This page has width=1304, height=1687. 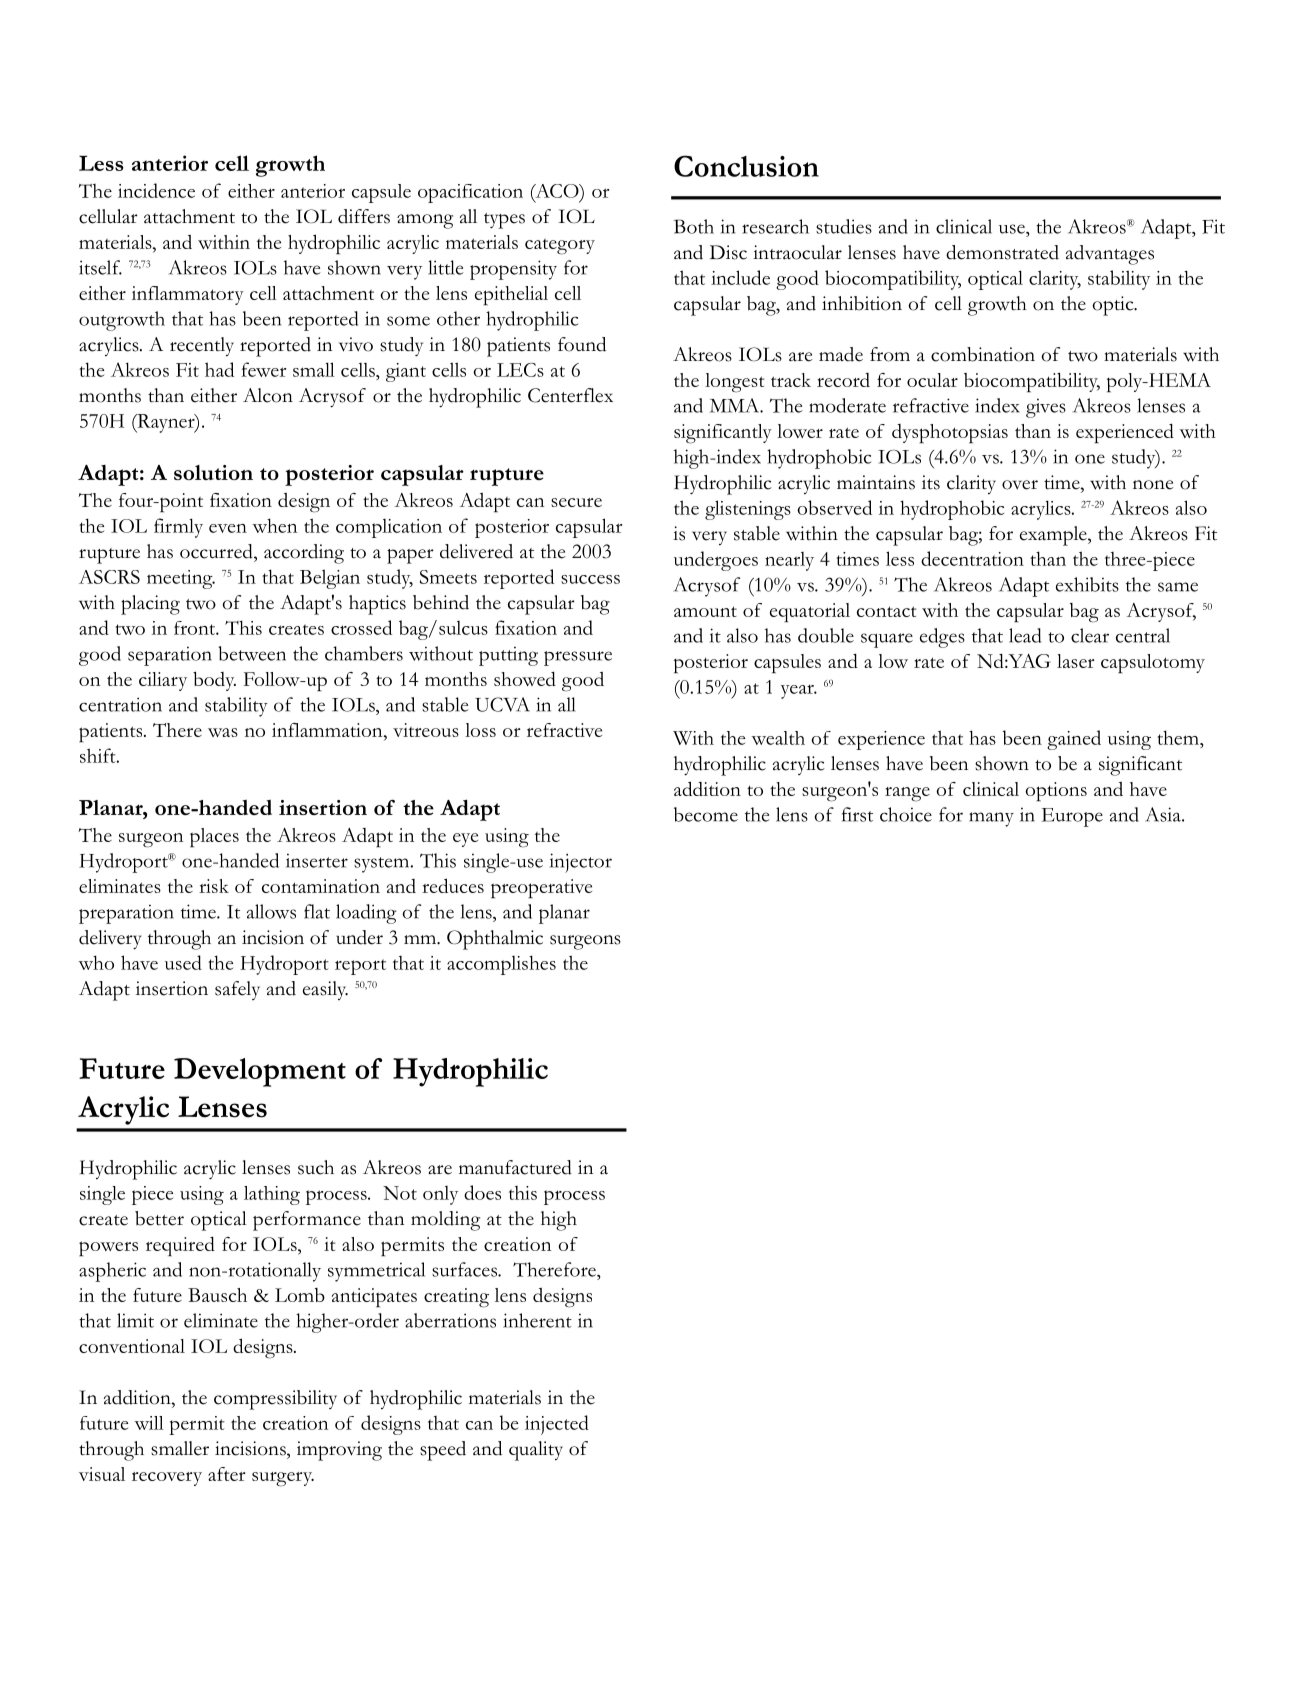 I want to click on Europe, so click(x=1072, y=817).
